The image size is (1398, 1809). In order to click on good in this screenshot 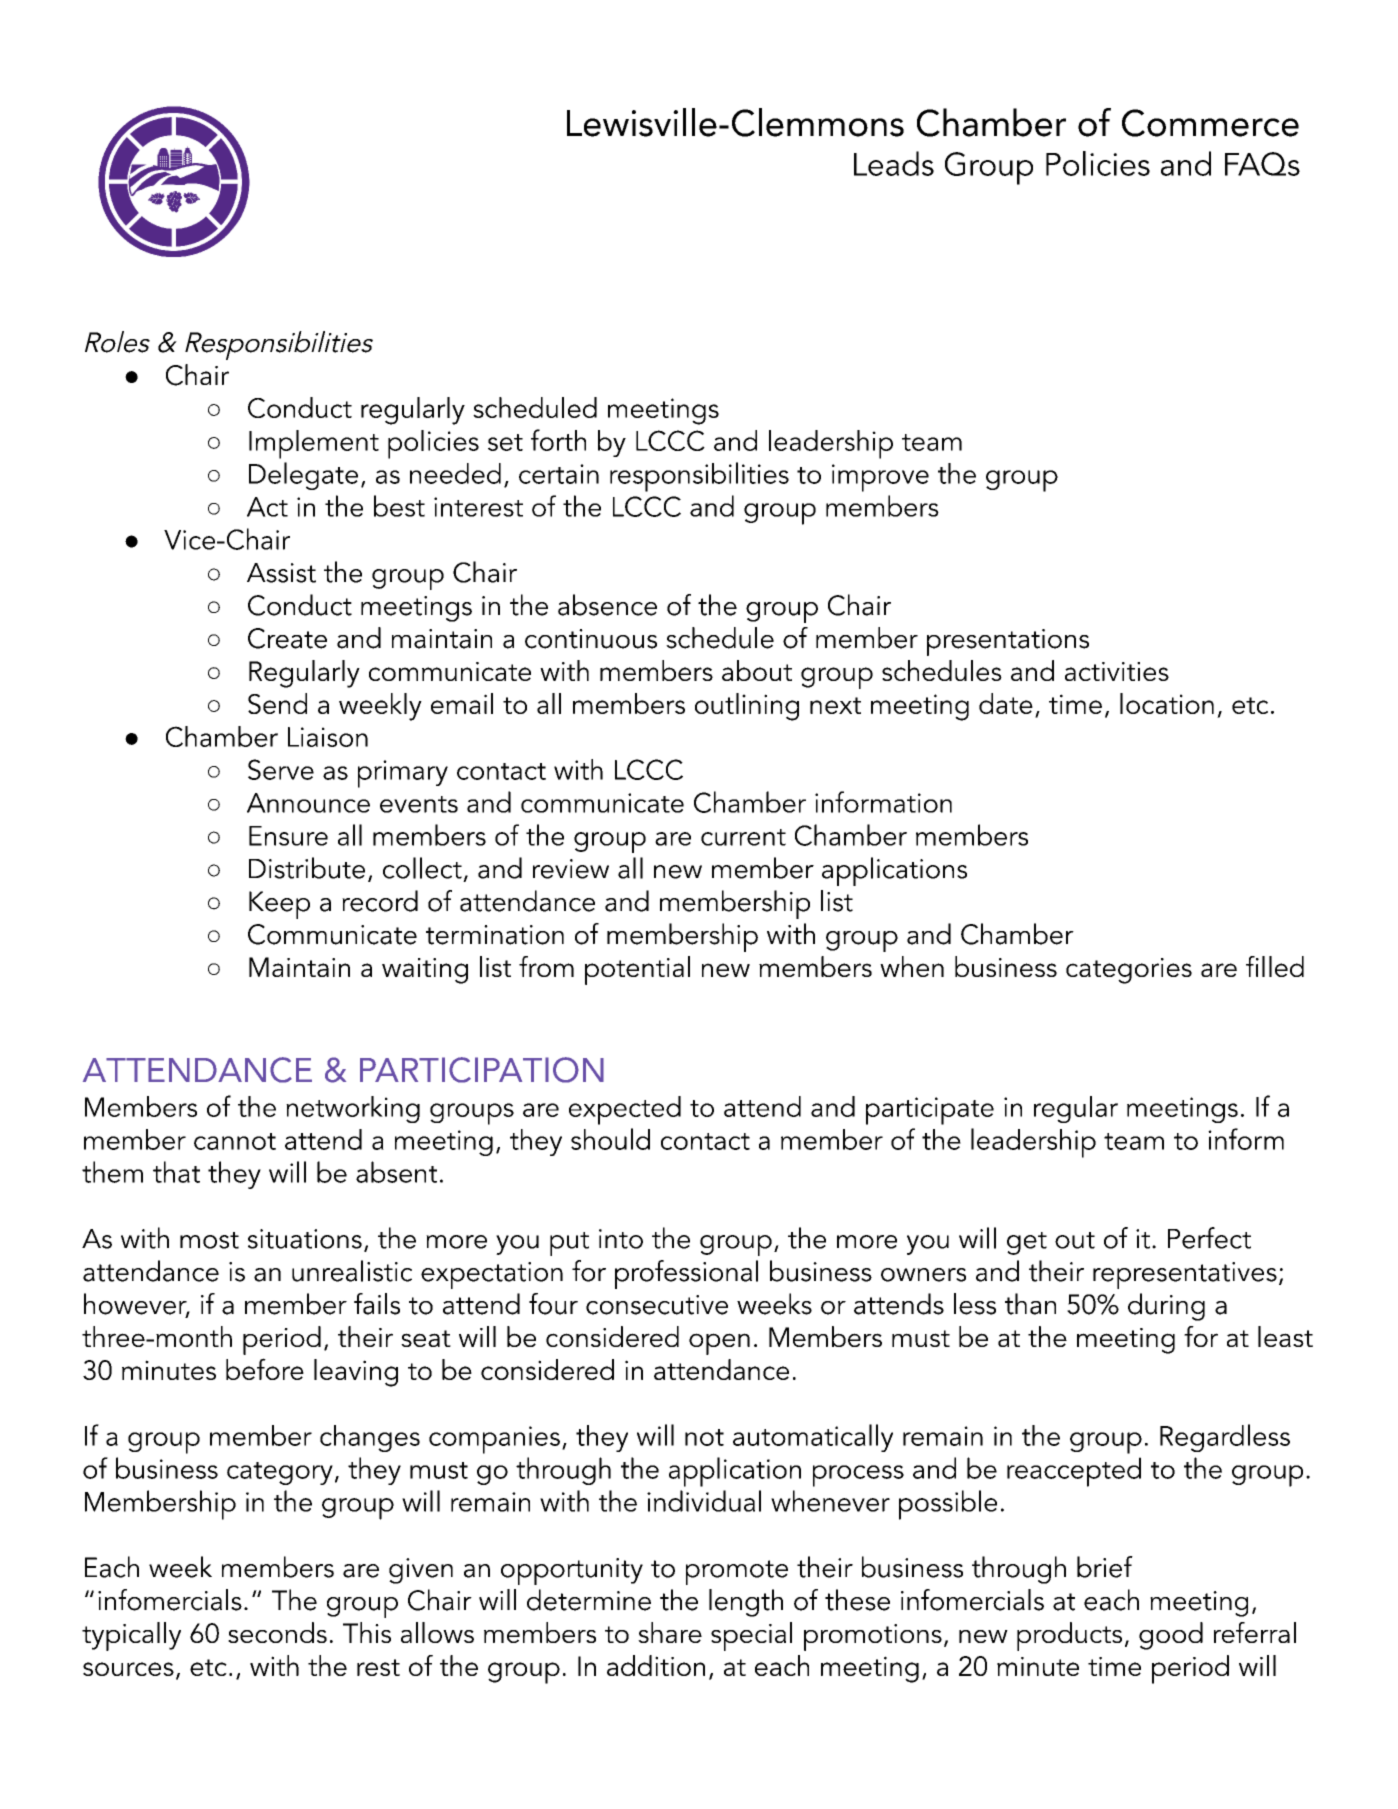, I will do `click(1171, 1636)`.
